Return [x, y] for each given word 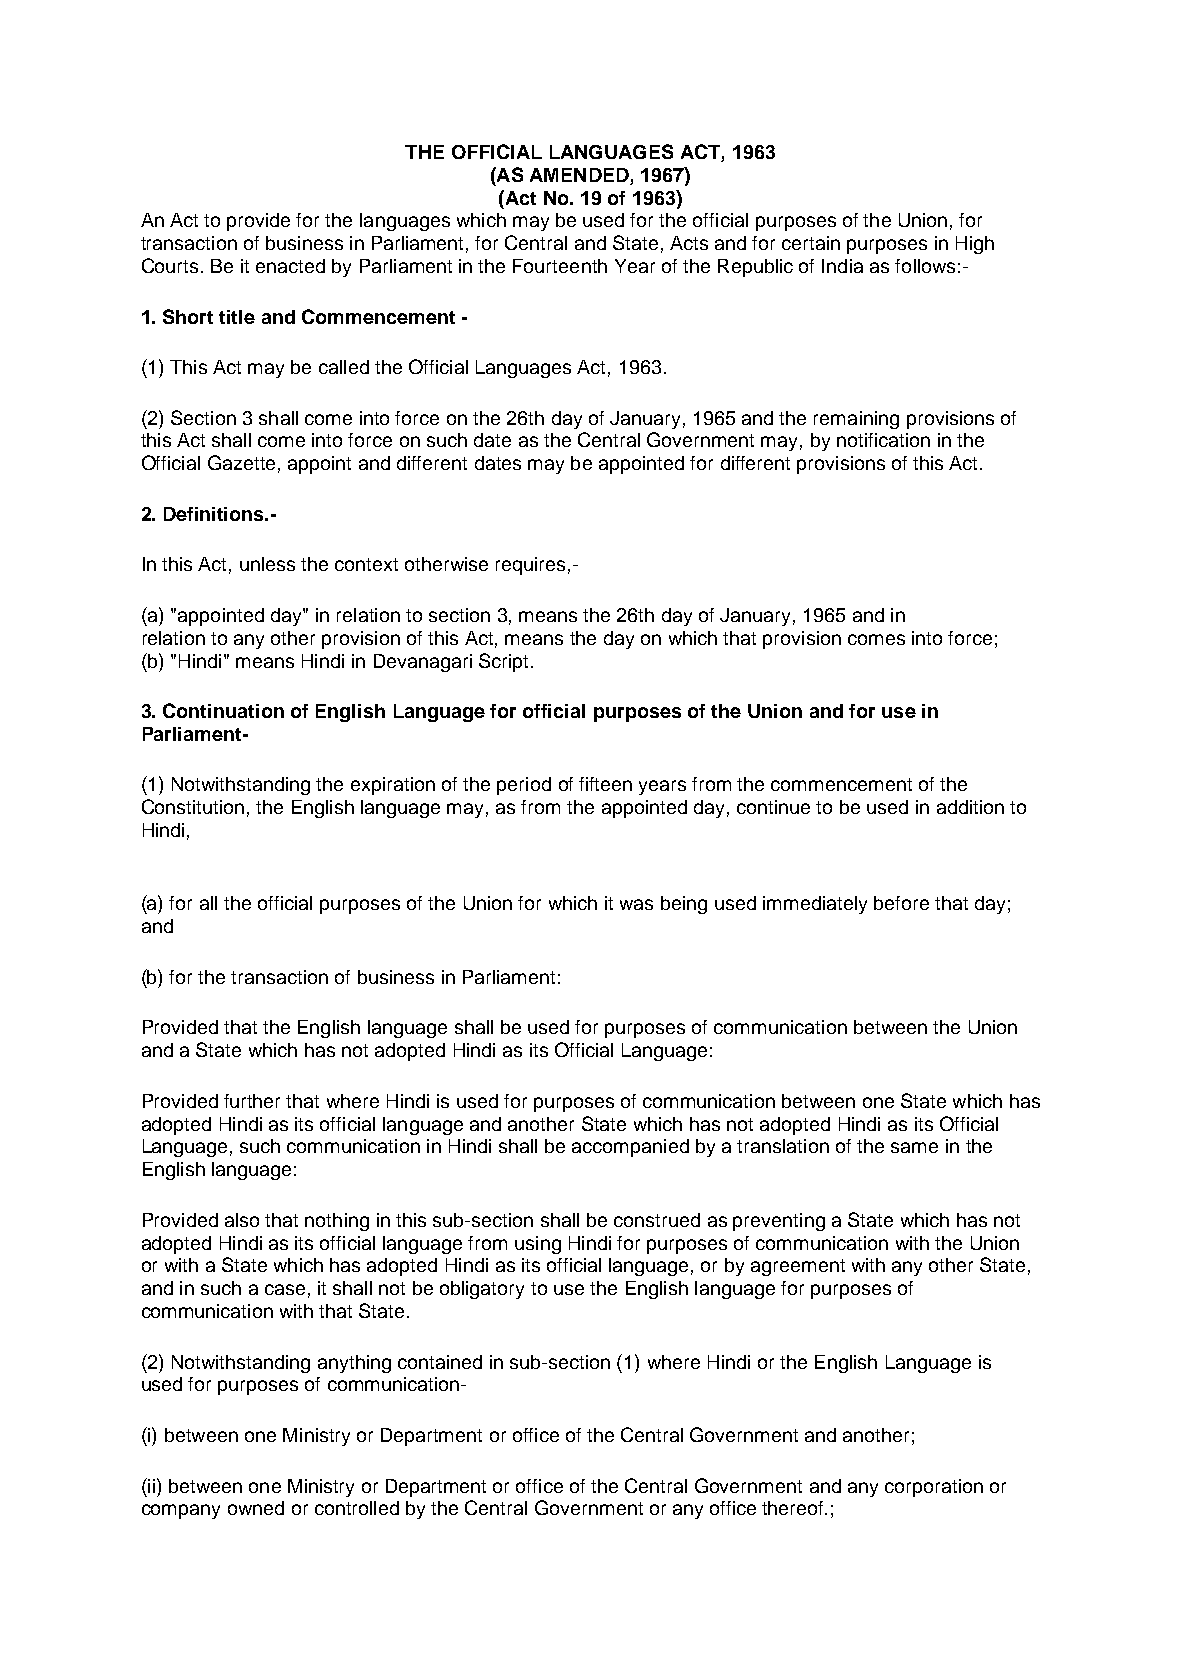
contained [440, 1362]
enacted [290, 266]
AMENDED [579, 175]
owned [256, 1508]
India [842, 266]
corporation [934, 1488]
